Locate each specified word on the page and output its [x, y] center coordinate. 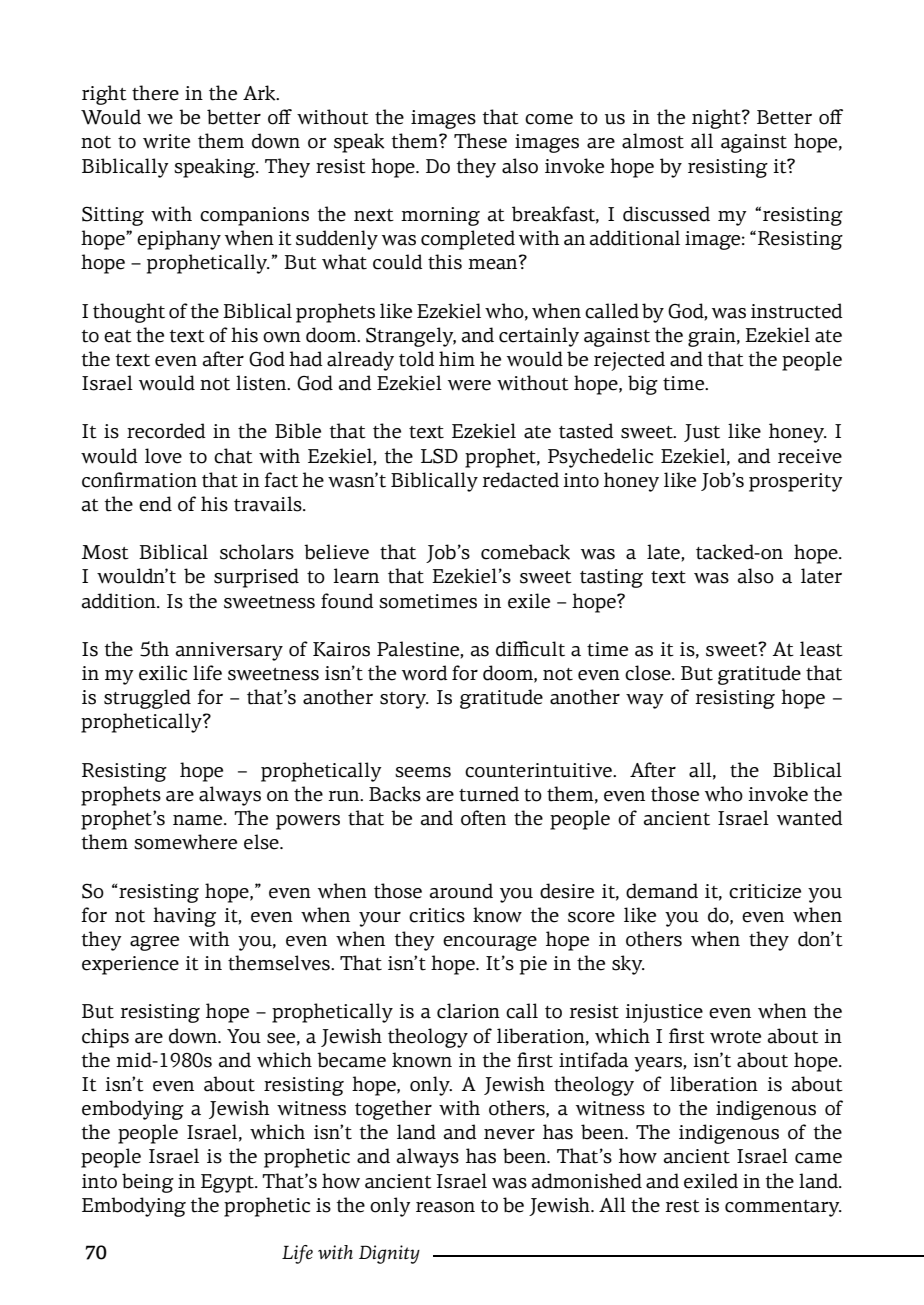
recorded [166, 431]
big [643, 385]
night [717, 119]
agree [154, 943]
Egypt [228, 1183]
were [469, 385]
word [425, 673]
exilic [163, 673]
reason [445, 1207]
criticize [765, 891]
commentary [783, 1208]
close [649, 673]
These [480, 141]
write [166, 141]
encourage [490, 943]
